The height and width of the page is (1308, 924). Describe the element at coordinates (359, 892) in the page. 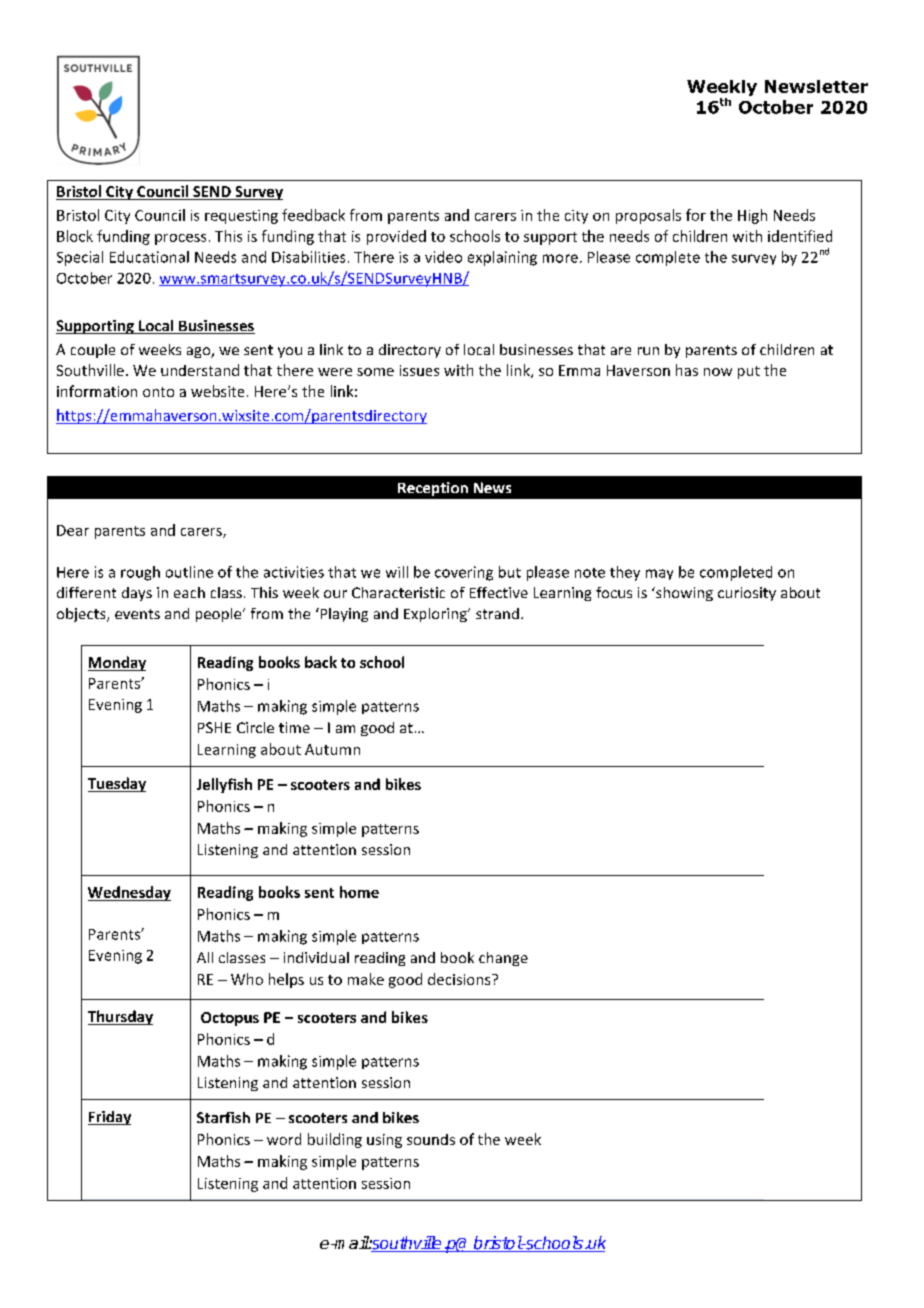

I see `home` at that location.
